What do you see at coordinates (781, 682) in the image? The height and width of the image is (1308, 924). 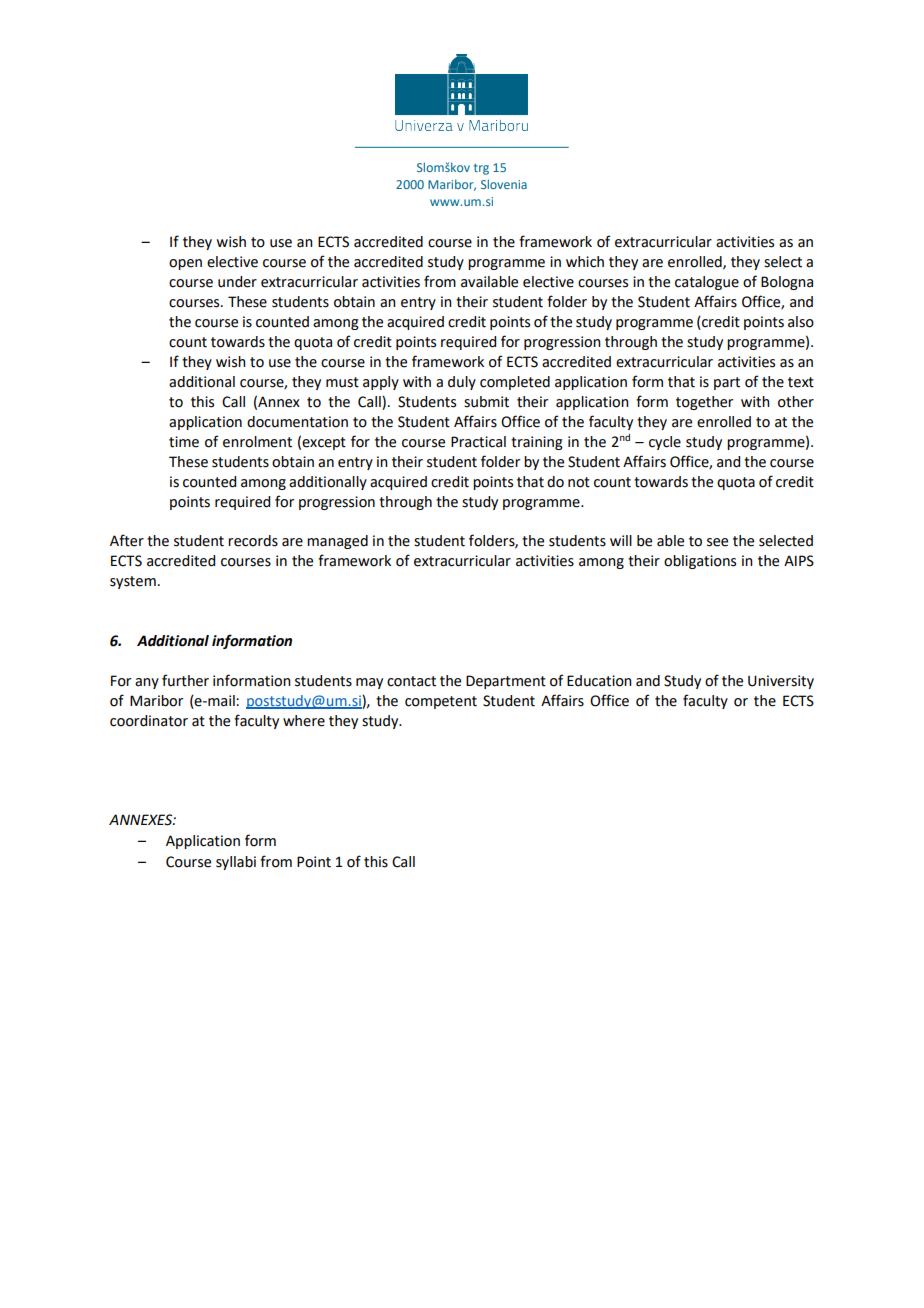 I see `University` at bounding box center [781, 682].
